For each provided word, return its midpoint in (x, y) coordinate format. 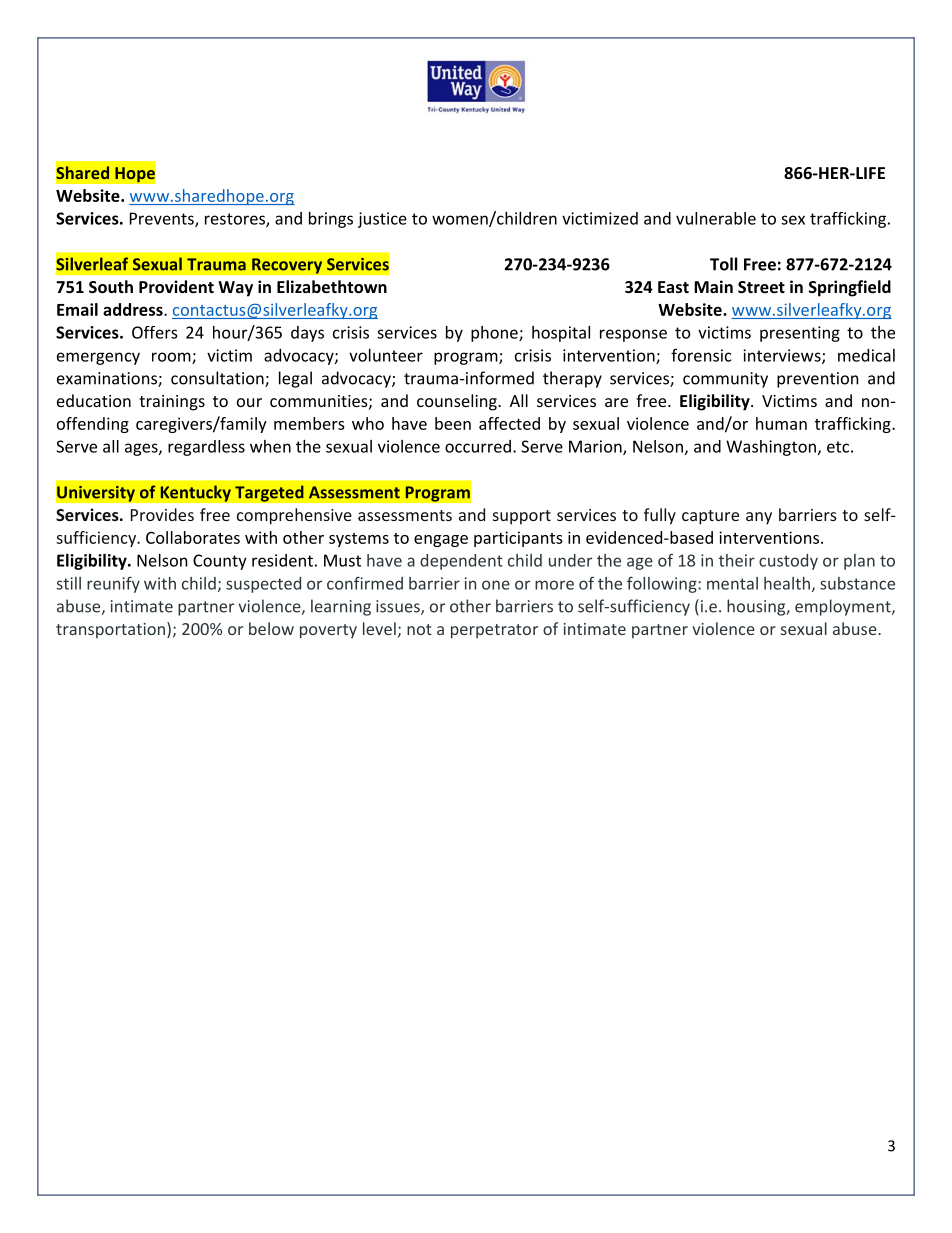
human (781, 423)
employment (844, 607)
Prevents (163, 219)
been (453, 423)
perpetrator (494, 631)
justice (382, 220)
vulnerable (716, 218)
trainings (172, 403)
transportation (110, 631)
